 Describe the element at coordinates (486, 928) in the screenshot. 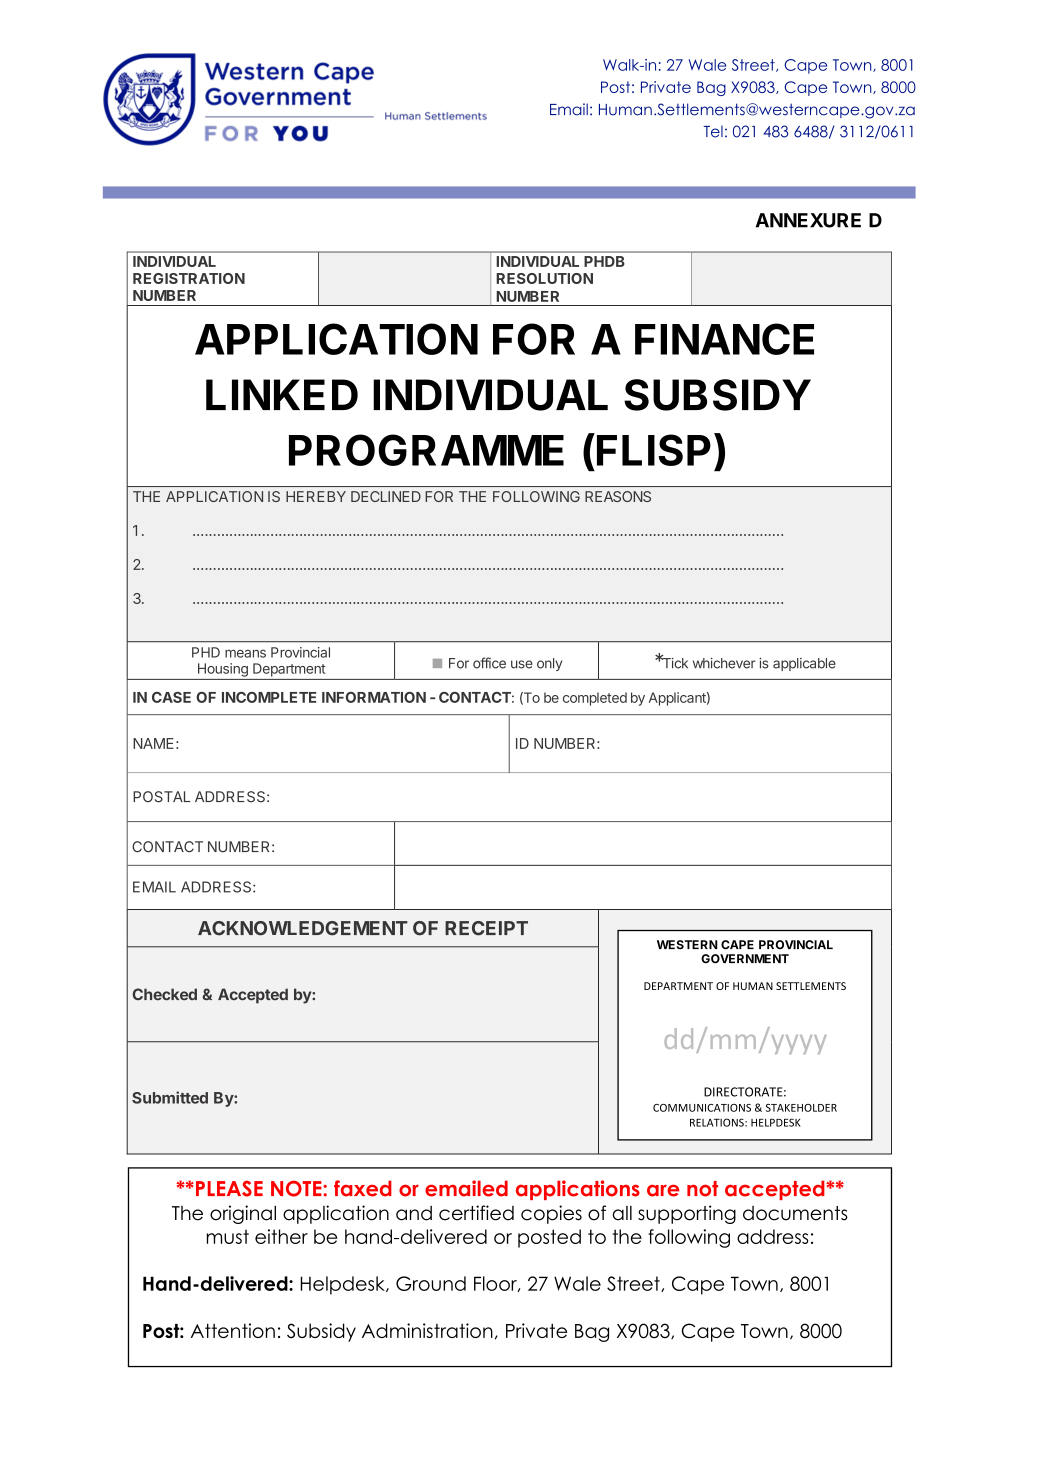

I see `RECEIPT` at that location.
